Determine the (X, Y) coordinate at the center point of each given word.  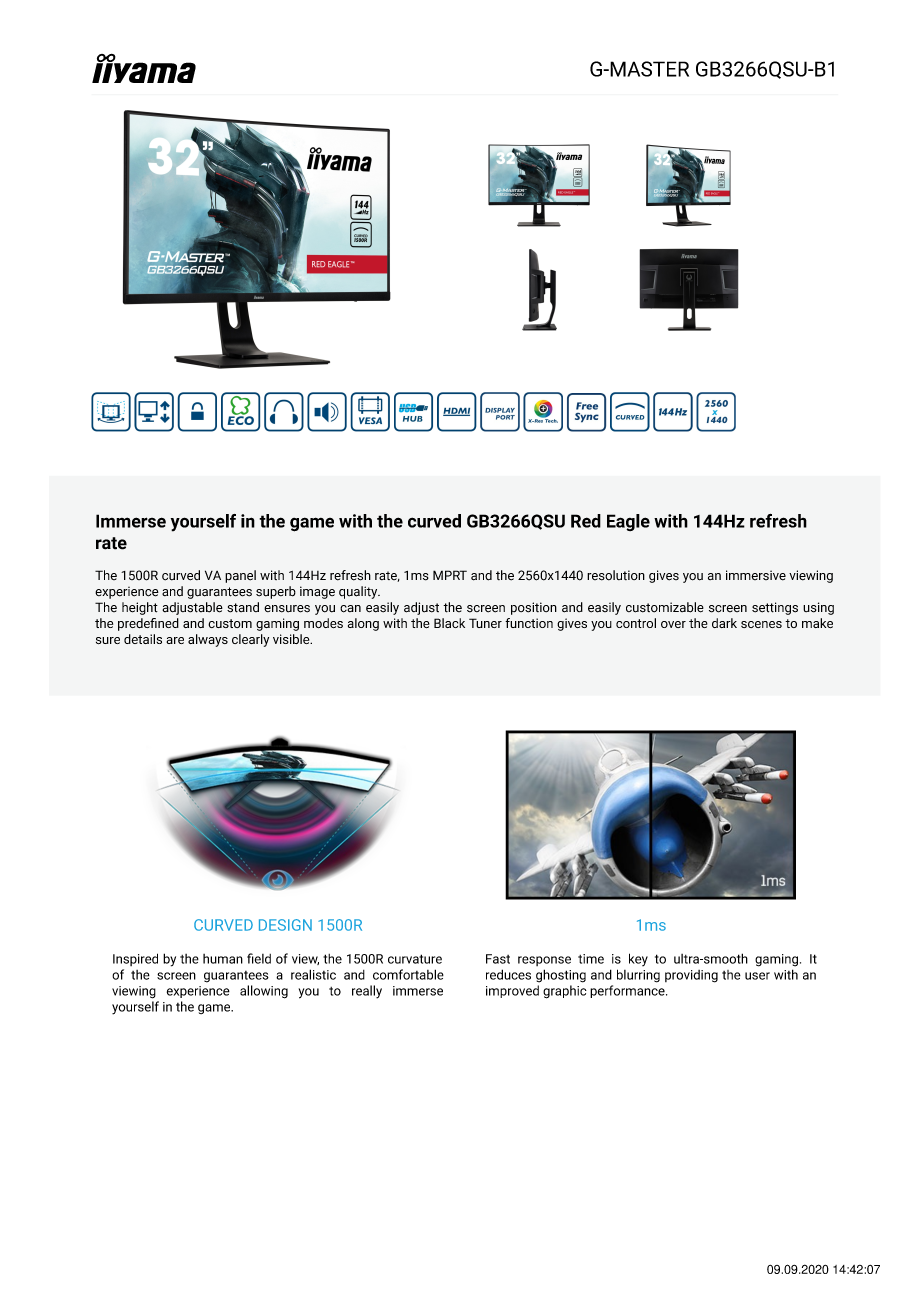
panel (240, 576)
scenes (761, 624)
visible (292, 639)
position (534, 608)
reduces (508, 974)
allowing (264, 992)
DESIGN (285, 925)
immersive (756, 575)
